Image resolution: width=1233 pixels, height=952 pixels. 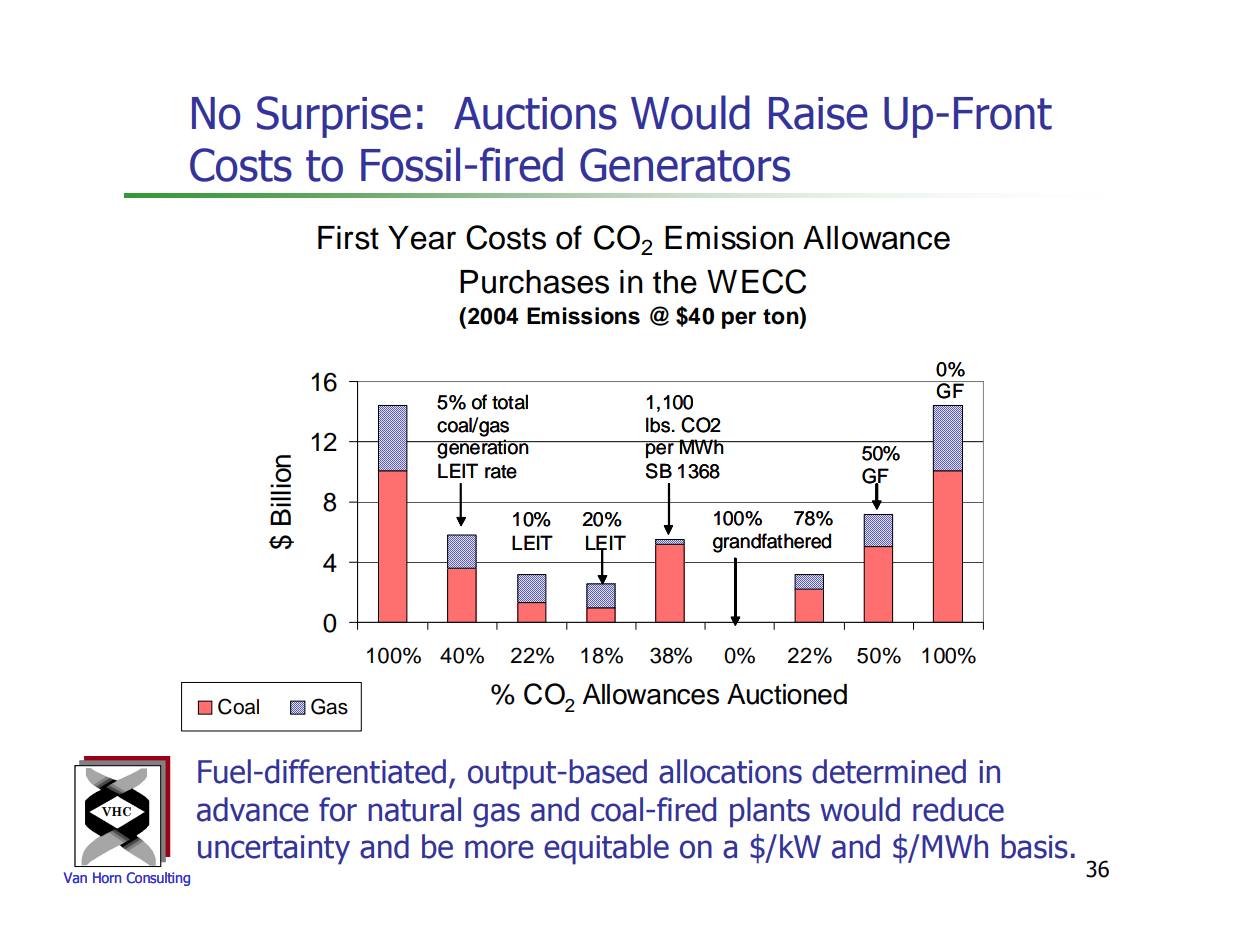 What do you see at coordinates (535, 113) in the image?
I see `Auctions` at bounding box center [535, 113].
